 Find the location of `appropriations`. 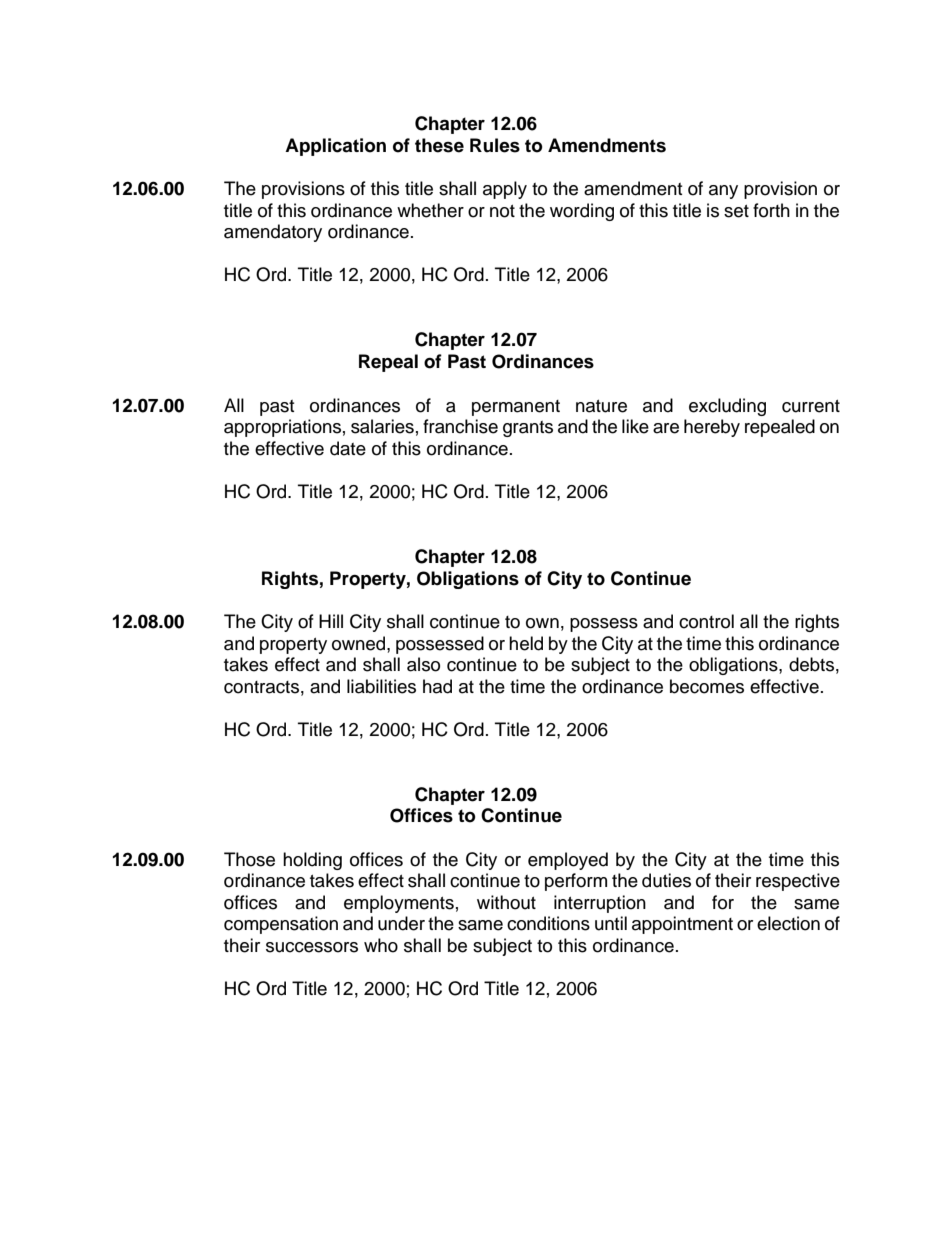

appropriations is located at coordinates (282, 428).
